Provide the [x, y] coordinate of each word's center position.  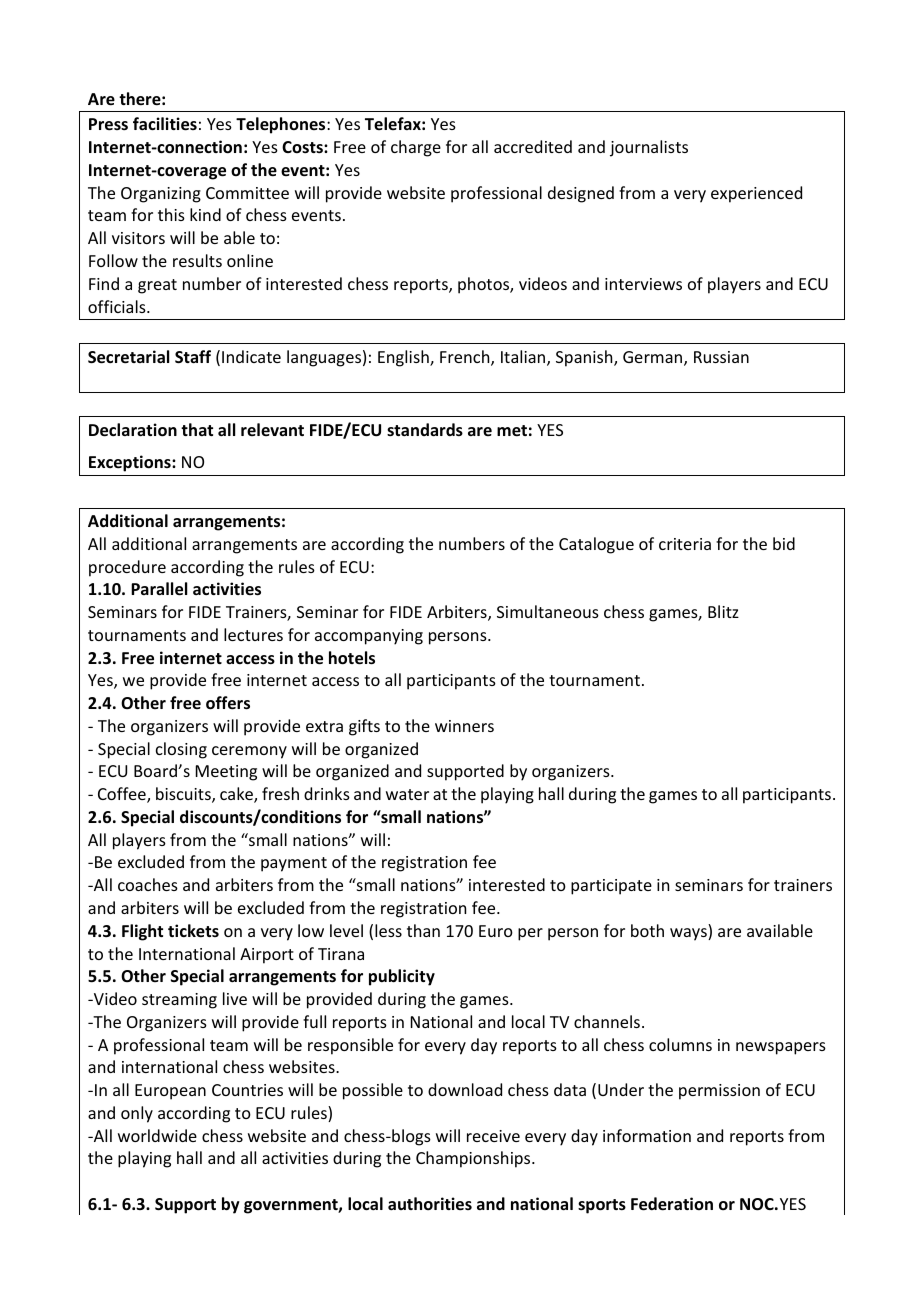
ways [689, 934]
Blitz [723, 611]
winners [464, 726]
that [197, 429]
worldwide [157, 1135]
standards [425, 430]
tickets [193, 931]
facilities [165, 124]
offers [228, 703]
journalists [649, 148]
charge [416, 148]
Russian [721, 357]
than [423, 930]
